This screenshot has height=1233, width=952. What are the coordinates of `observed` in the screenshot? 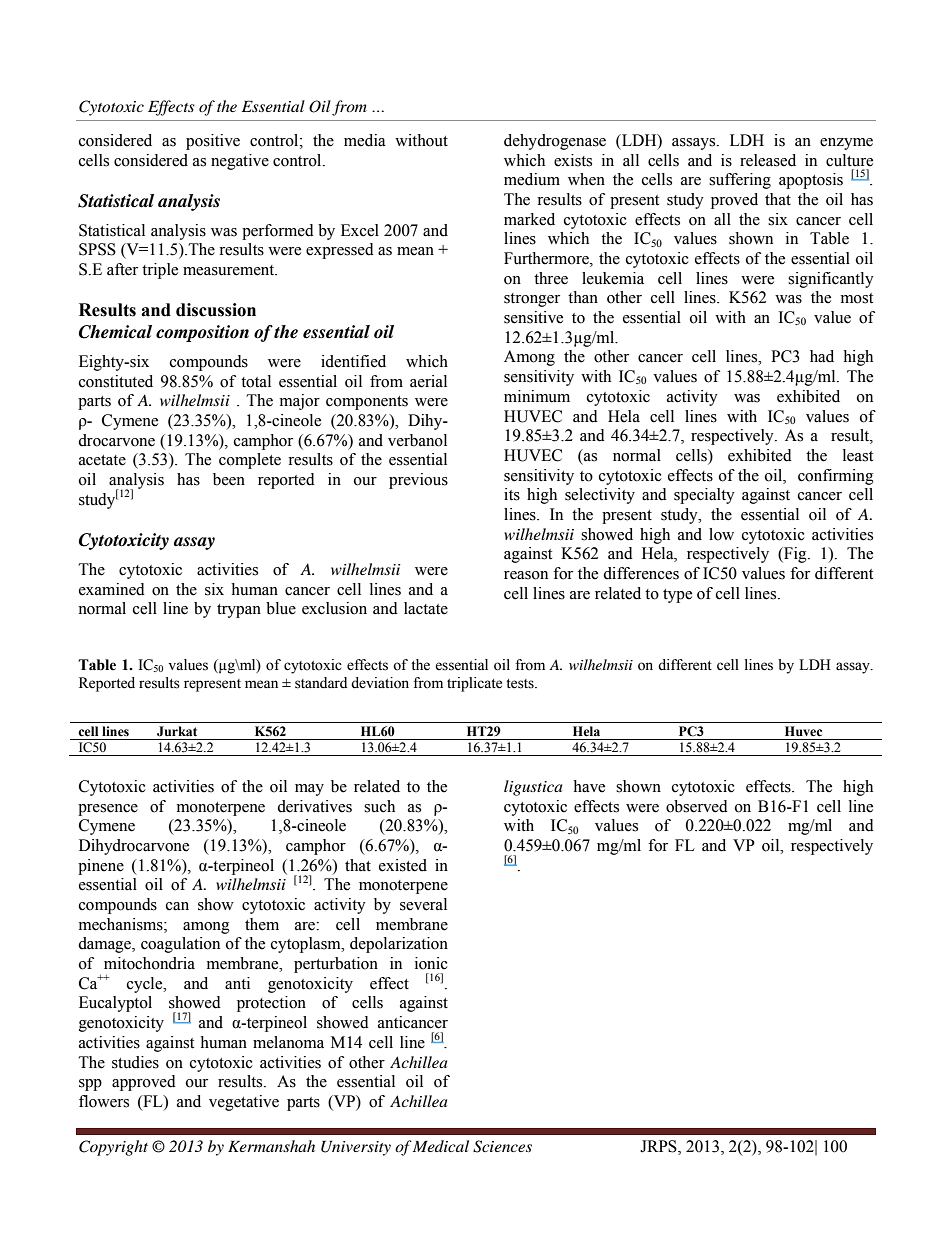 It's located at (697, 806).
